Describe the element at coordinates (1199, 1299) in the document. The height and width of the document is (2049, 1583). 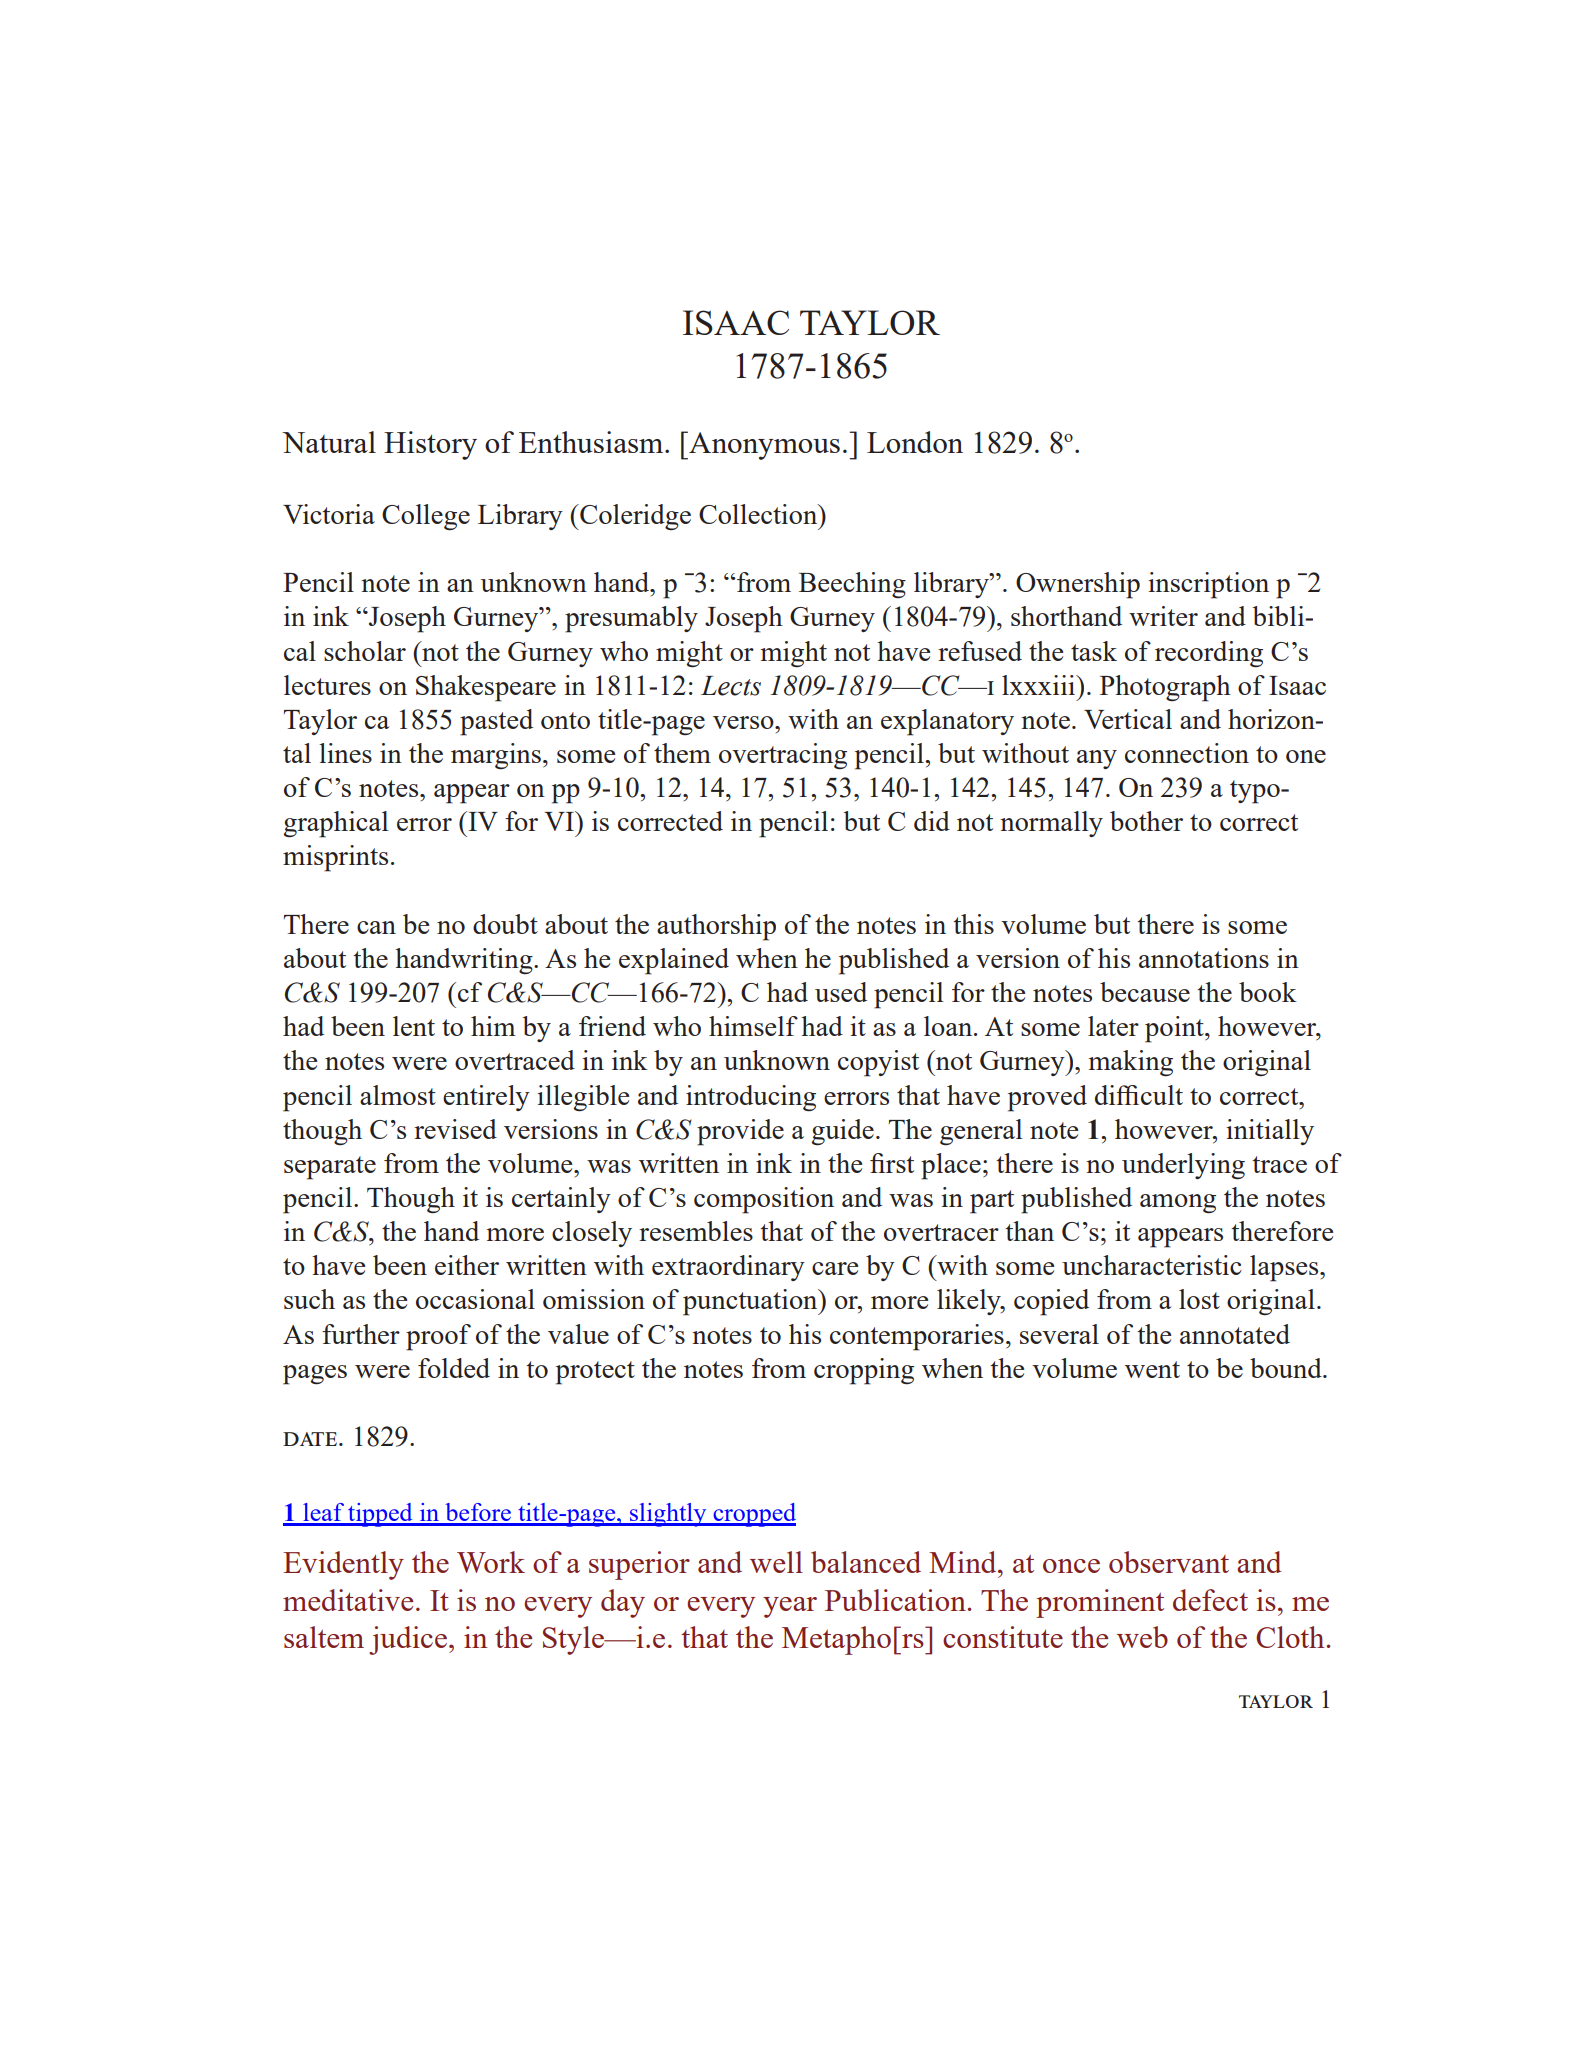
I see `lost` at that location.
